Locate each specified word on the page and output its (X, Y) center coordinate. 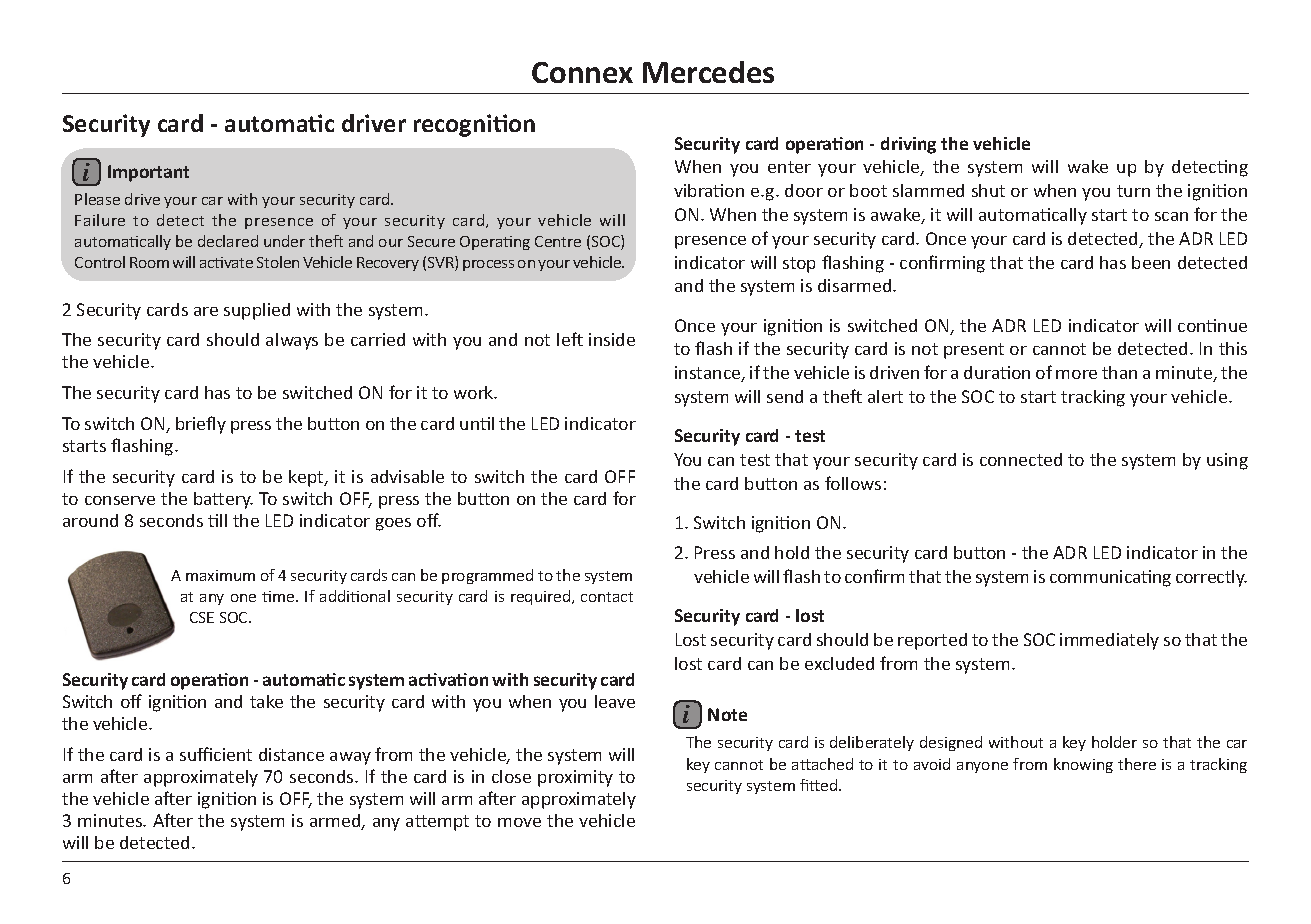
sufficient (216, 754)
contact (607, 597)
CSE (202, 617)
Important (148, 173)
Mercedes (708, 72)
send (785, 396)
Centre (558, 241)
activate (226, 262)
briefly (201, 425)
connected (1021, 459)
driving (908, 145)
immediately (1109, 641)
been (1151, 262)
